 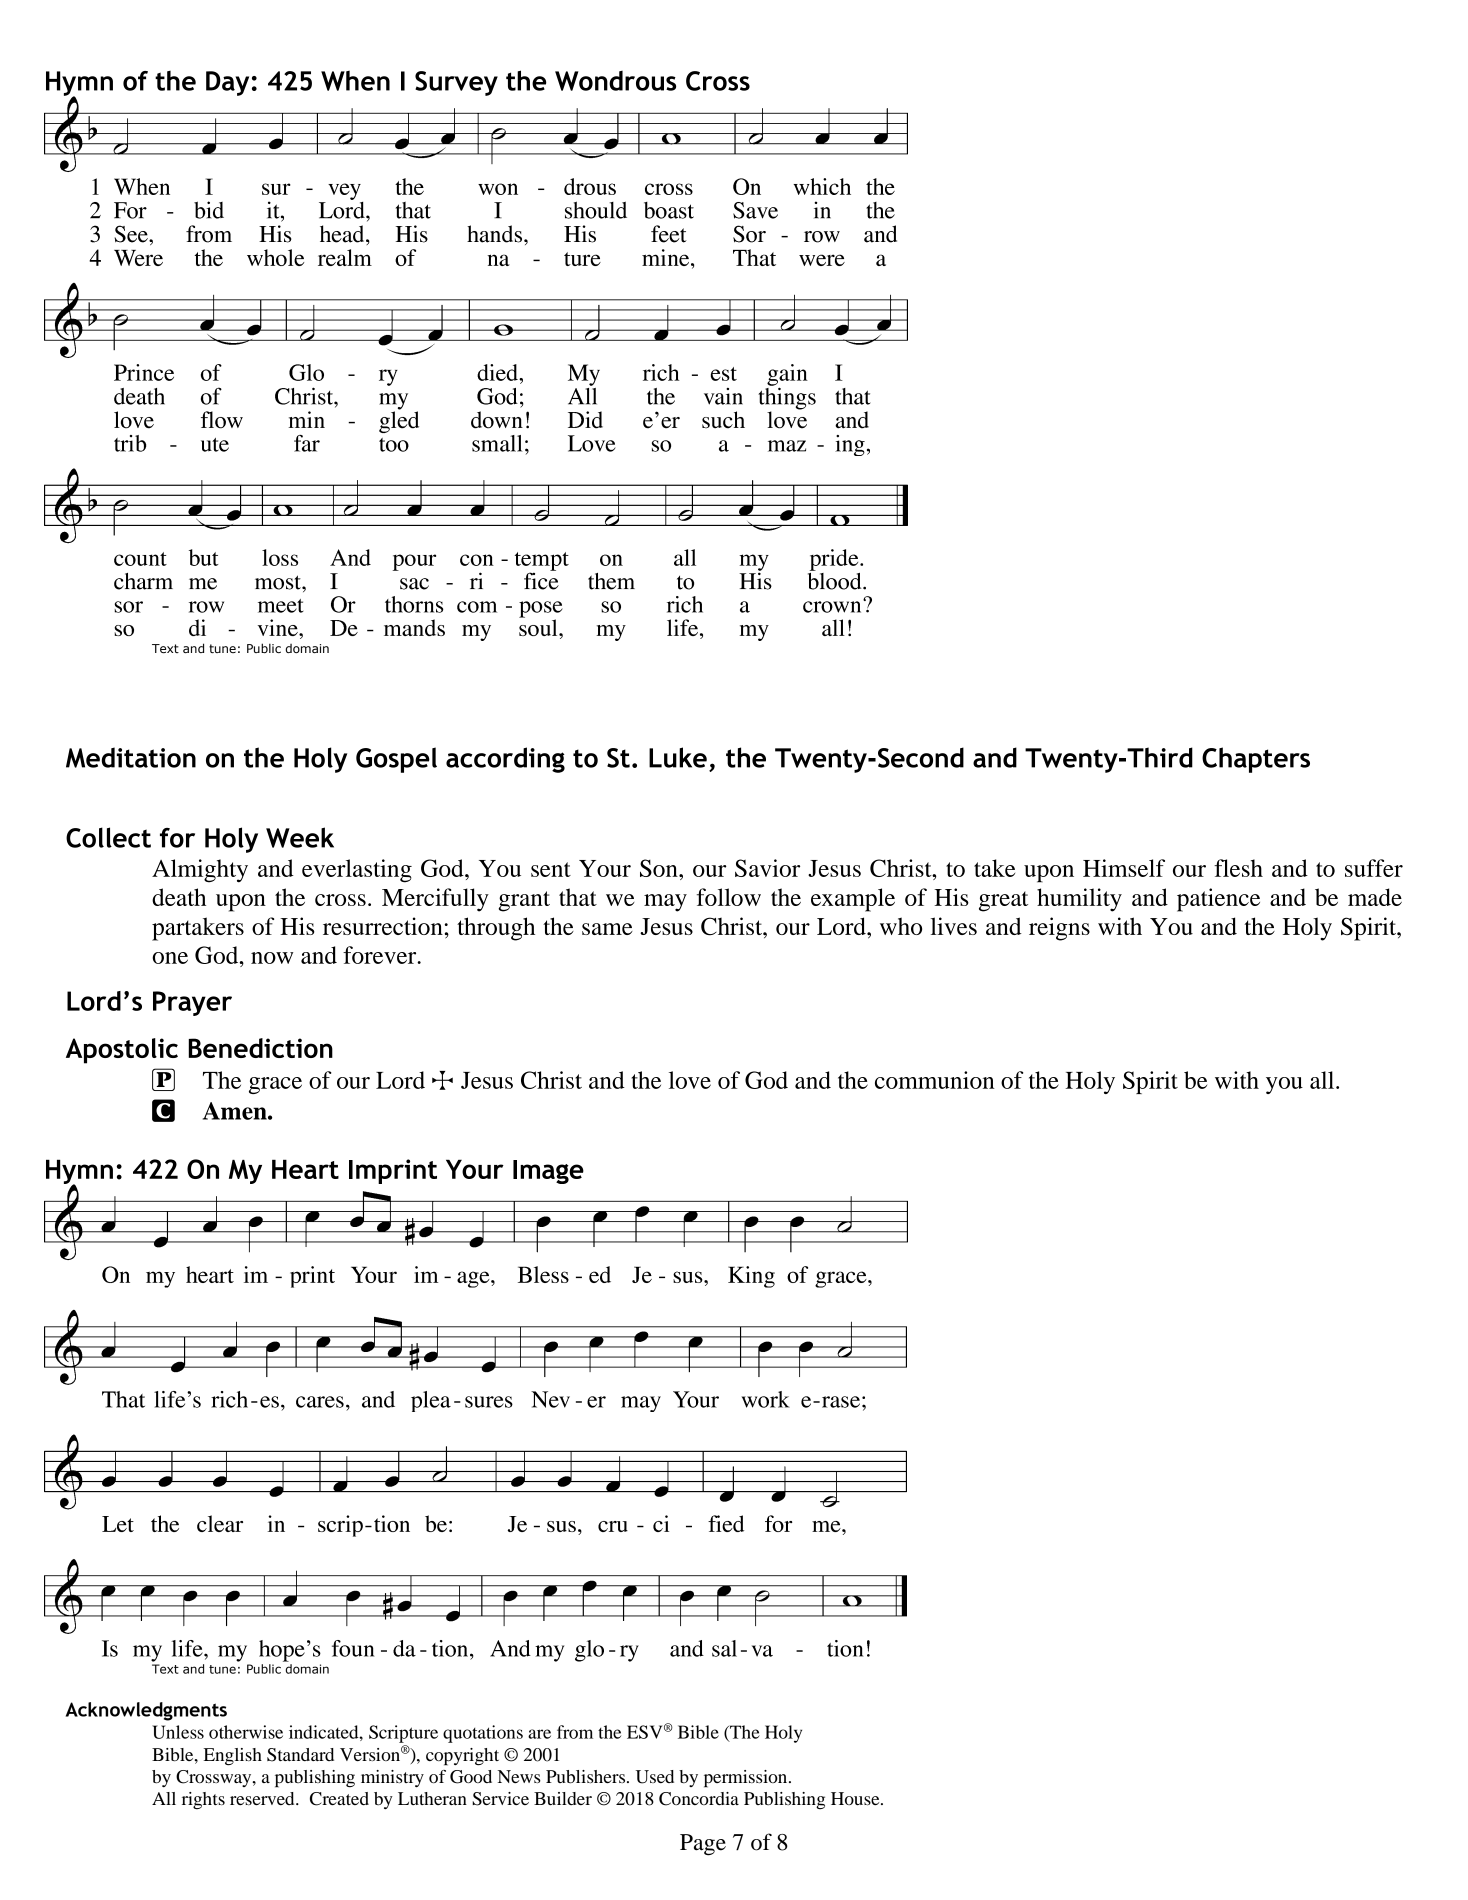 What do you see at coordinates (615, 81) in the document?
I see `Wondrous` at bounding box center [615, 81].
